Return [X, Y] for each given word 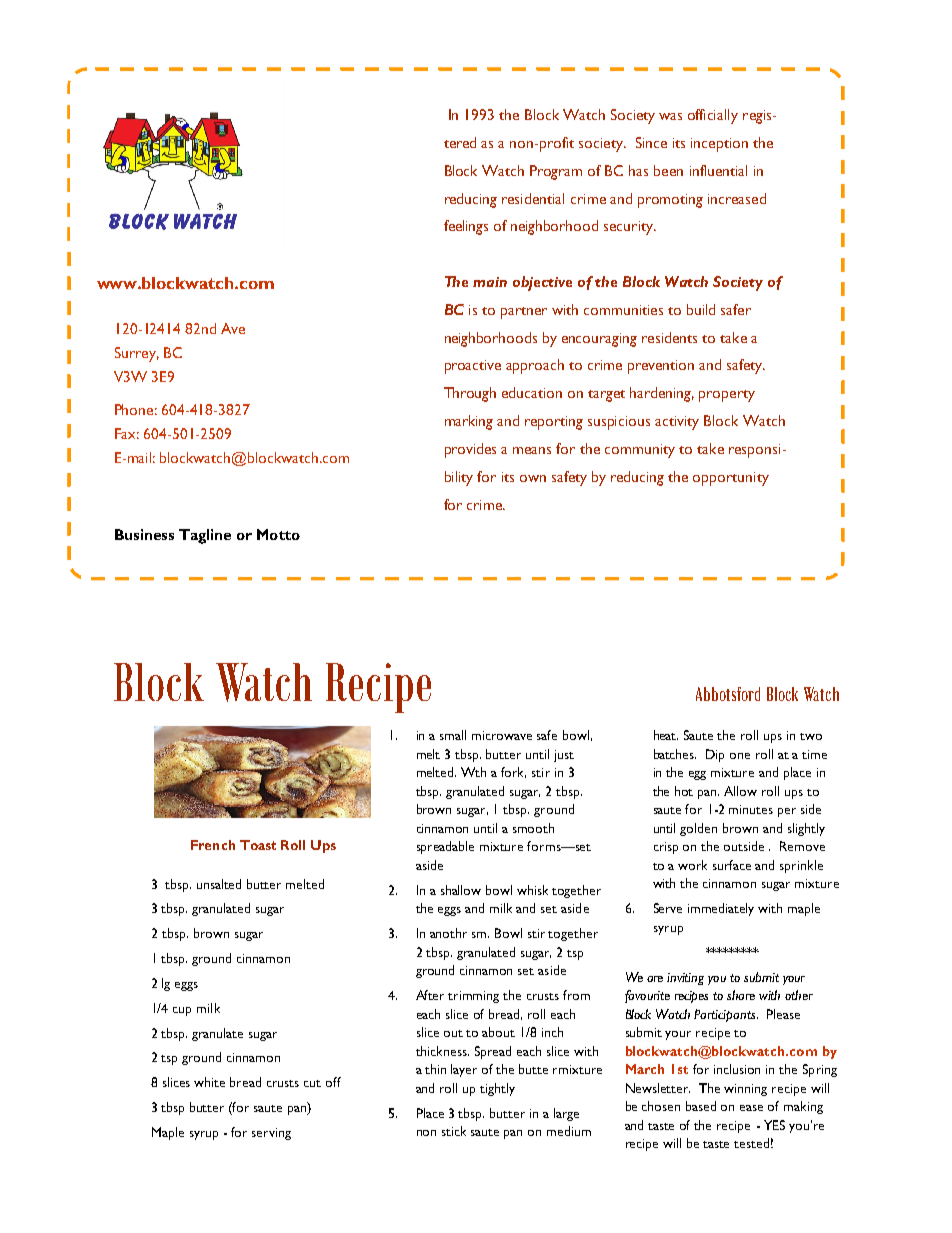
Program [556, 172]
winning [745, 1090]
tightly [497, 1089]
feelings [466, 227]
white [209, 1082]
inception [719, 145]
